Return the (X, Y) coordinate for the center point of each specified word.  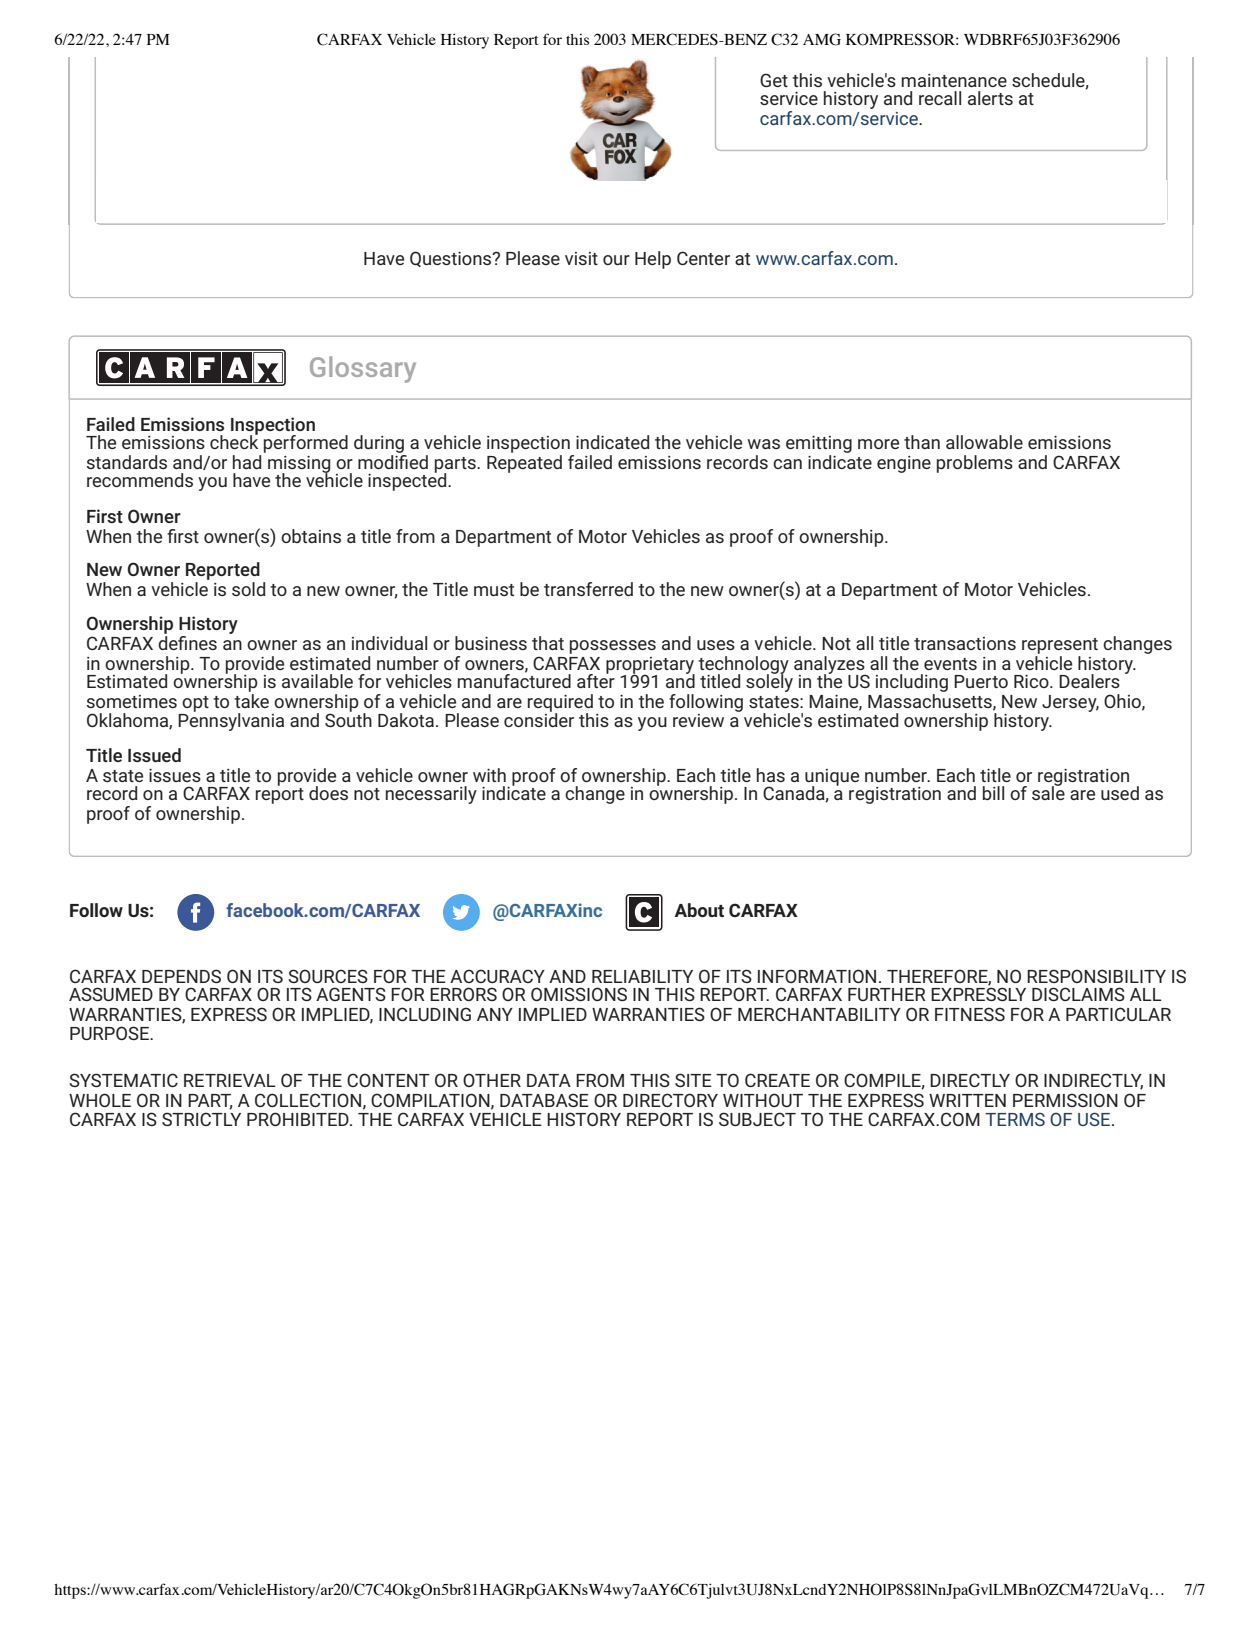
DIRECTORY (670, 1100)
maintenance (954, 80)
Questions (452, 259)
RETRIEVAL (230, 1080)
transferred (588, 589)
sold (248, 589)
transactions (965, 643)
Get (774, 80)
